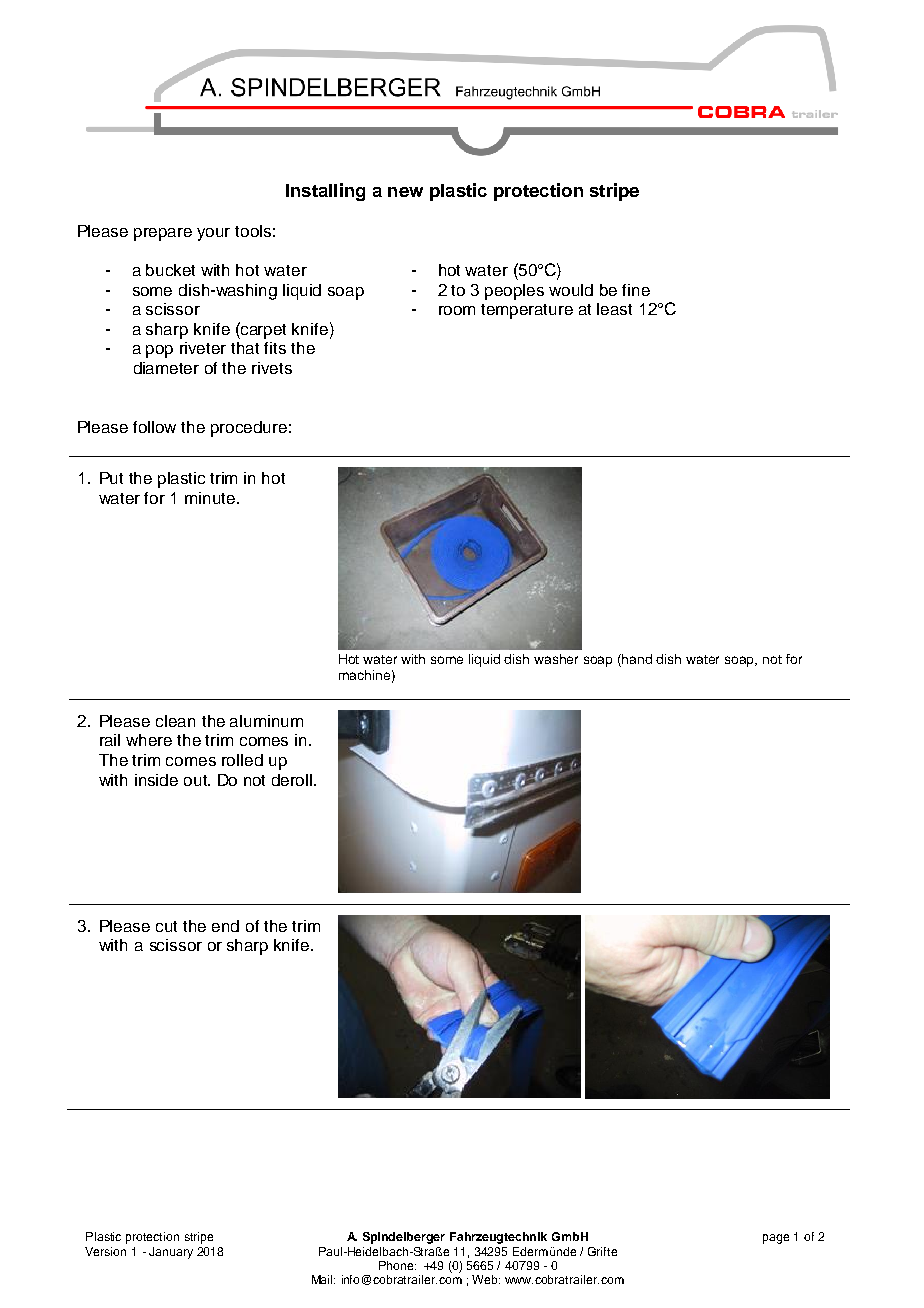 The image size is (924, 1308). What do you see at coordinates (556, 659) in the screenshot?
I see `washer` at bounding box center [556, 659].
